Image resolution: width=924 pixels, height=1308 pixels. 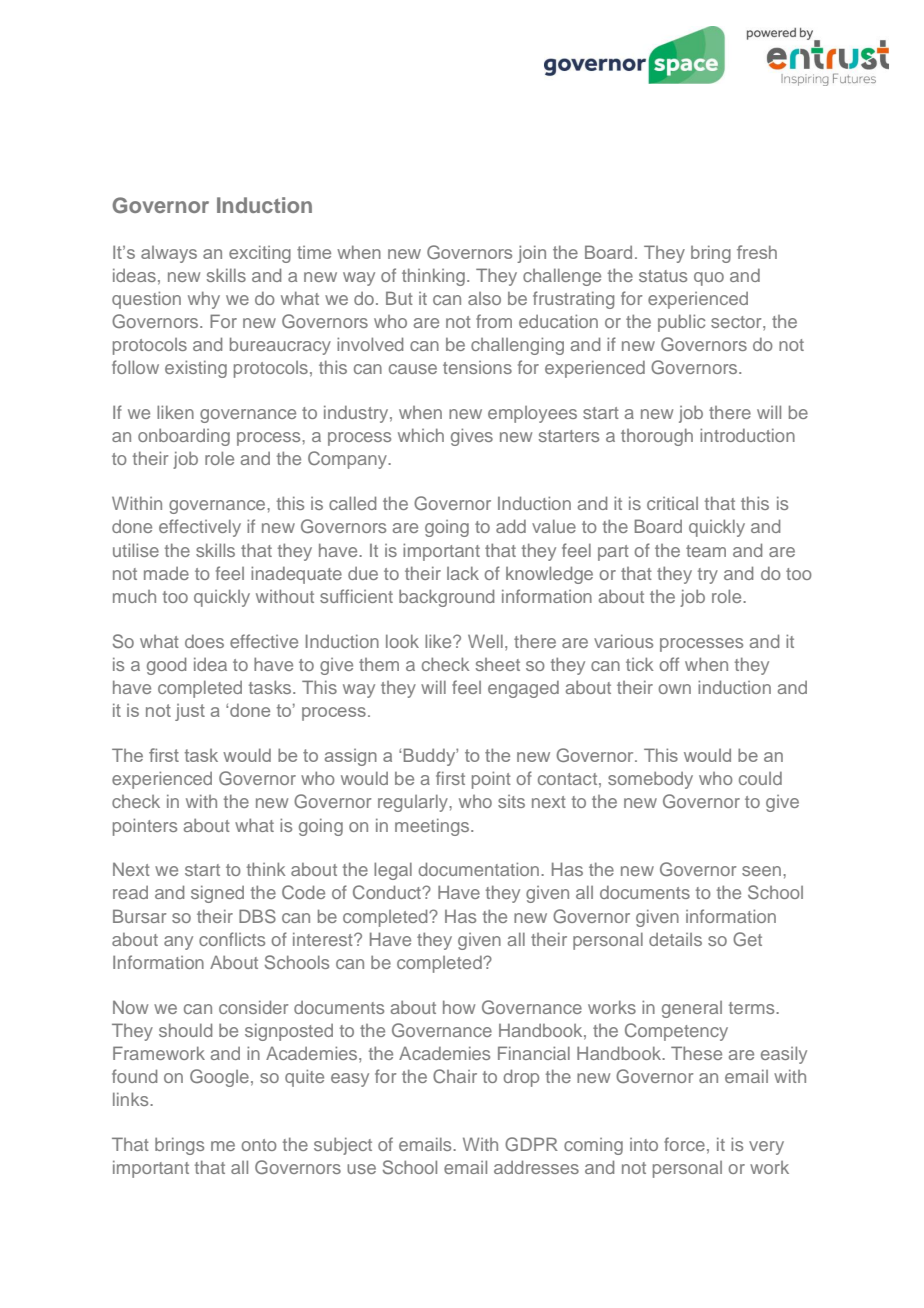 I want to click on team, so click(x=706, y=551).
